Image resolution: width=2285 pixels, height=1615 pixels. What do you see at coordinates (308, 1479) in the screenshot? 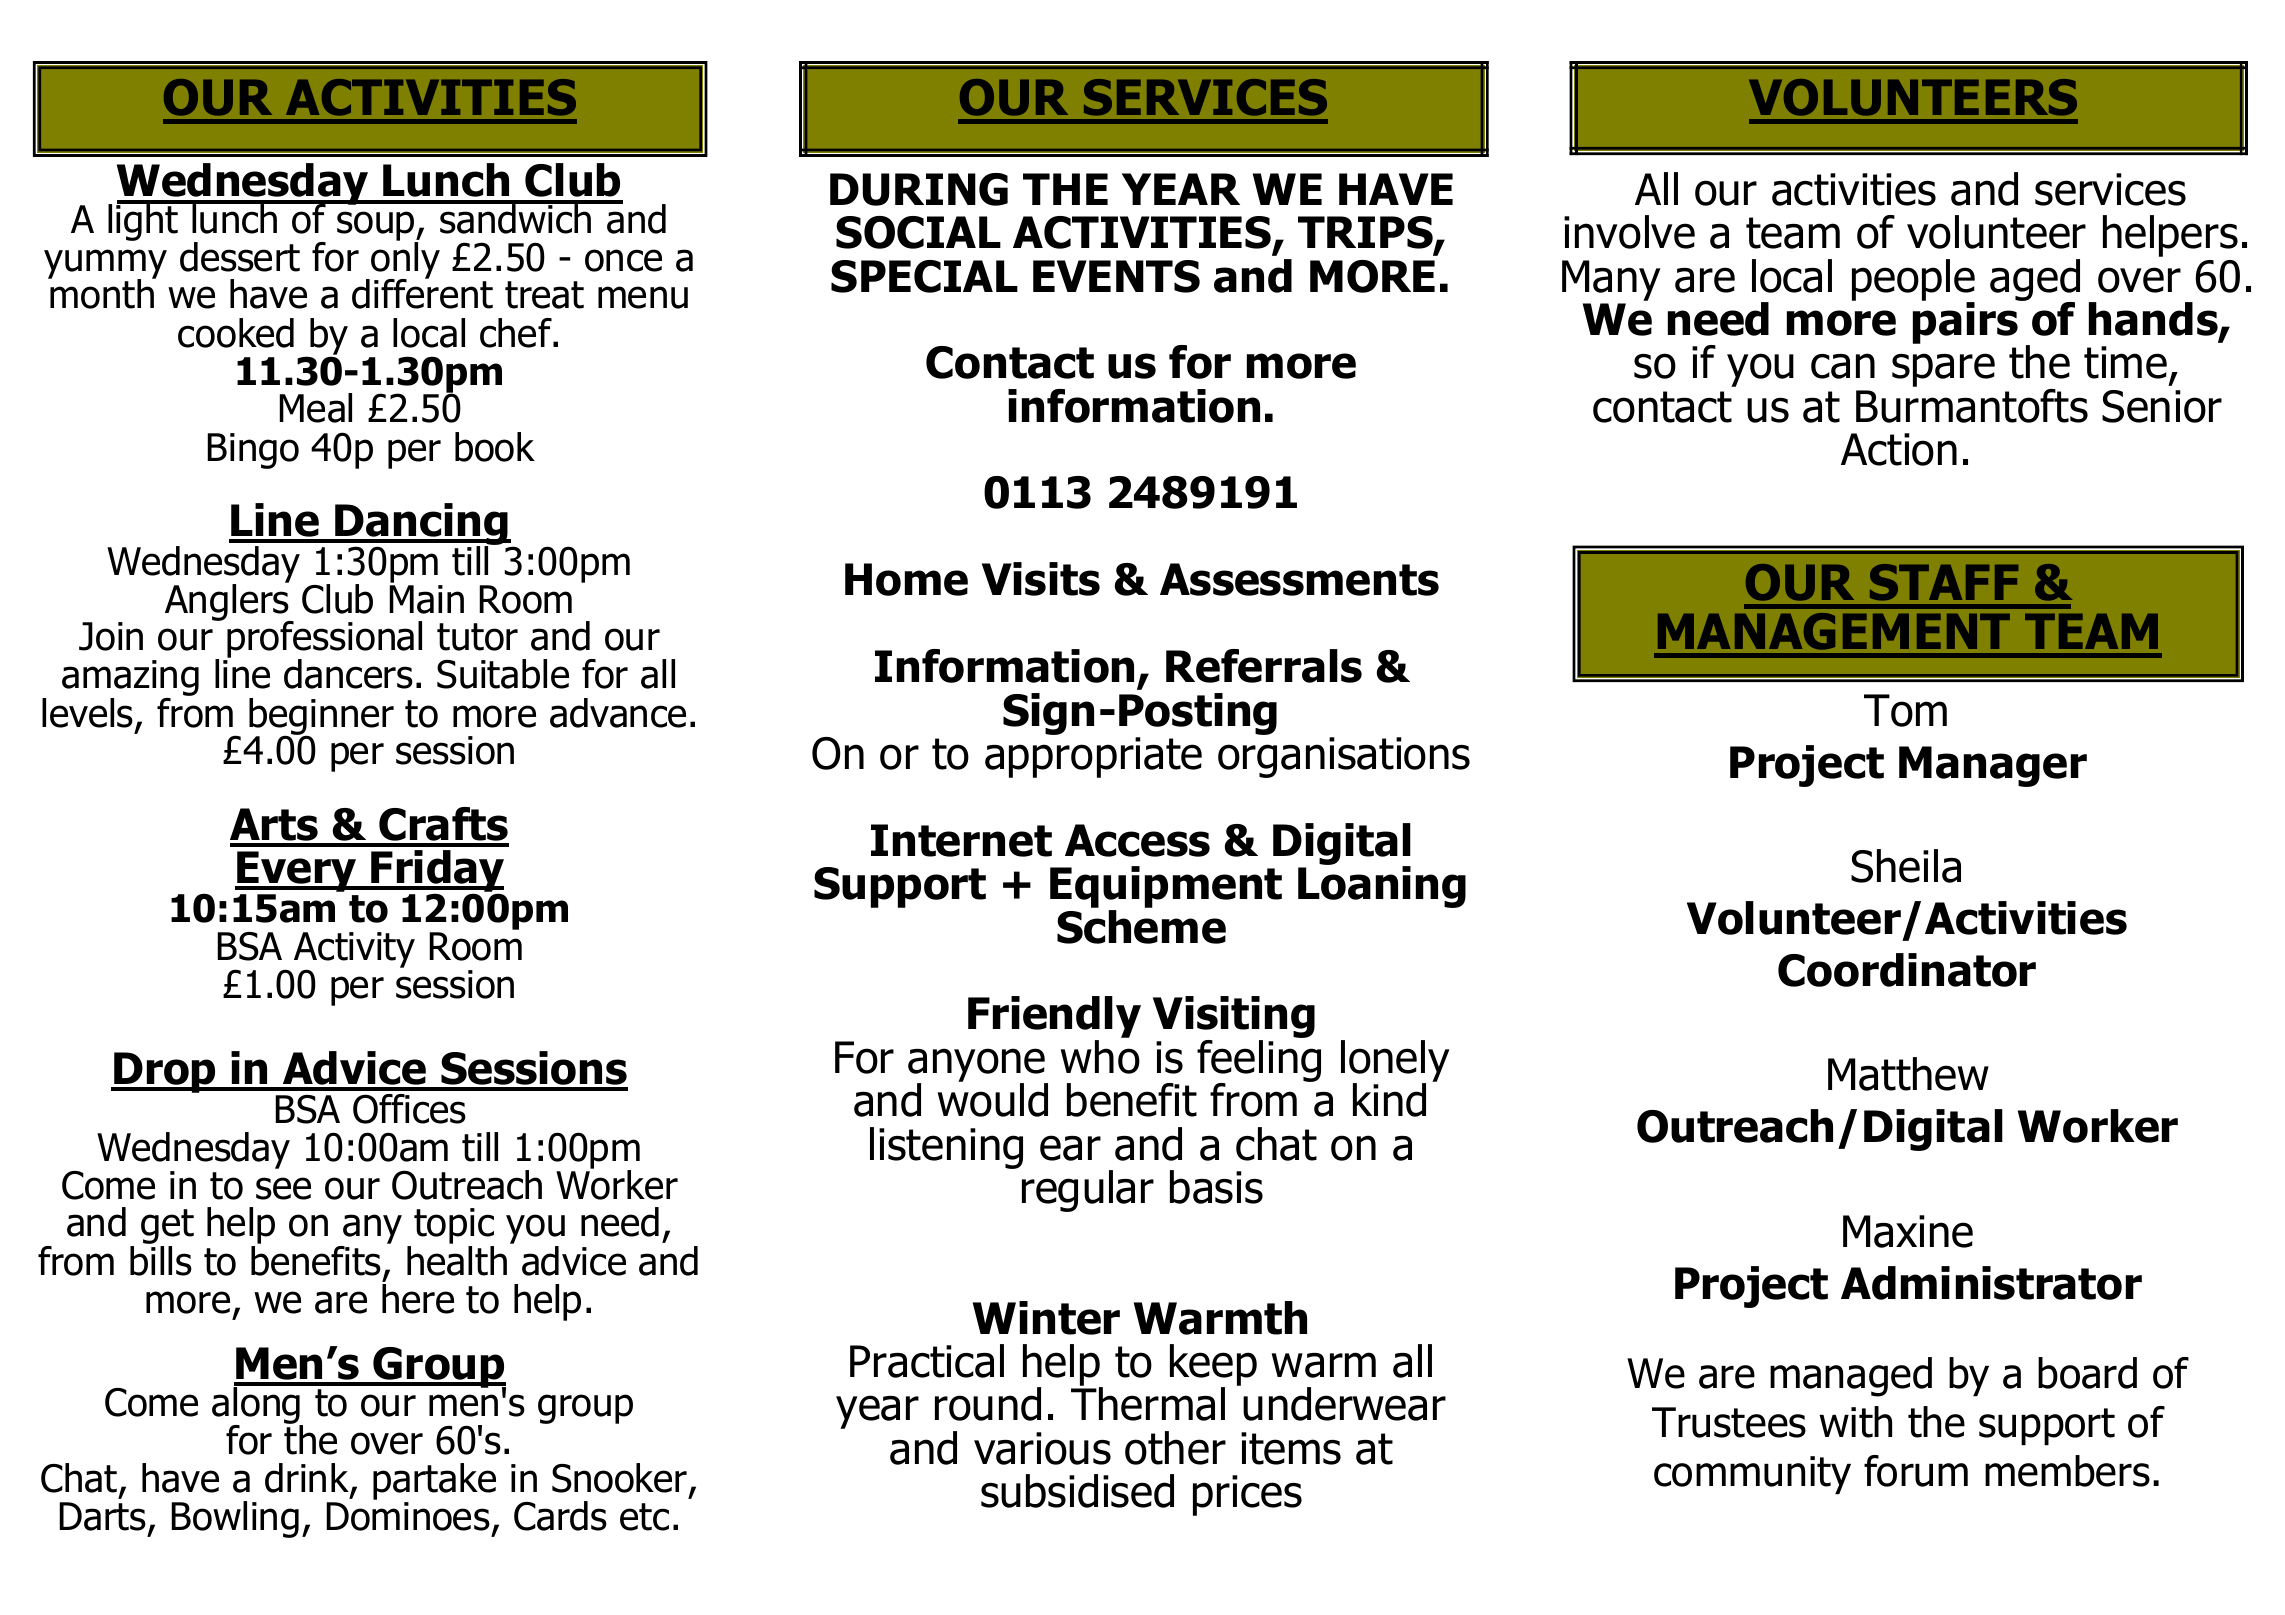
I see `drink` at bounding box center [308, 1479].
